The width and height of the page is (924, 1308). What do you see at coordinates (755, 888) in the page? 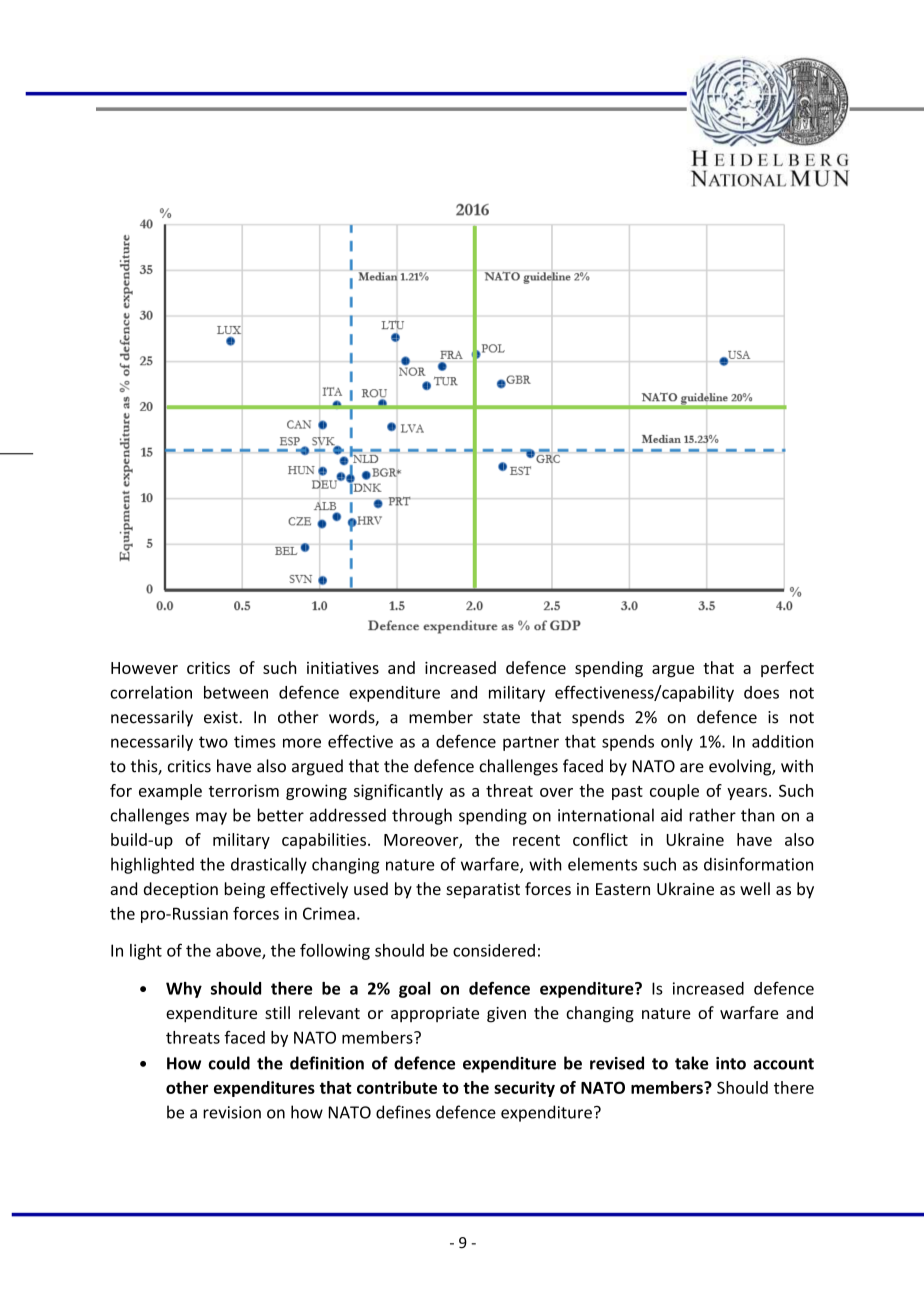
I see `well` at bounding box center [755, 888].
